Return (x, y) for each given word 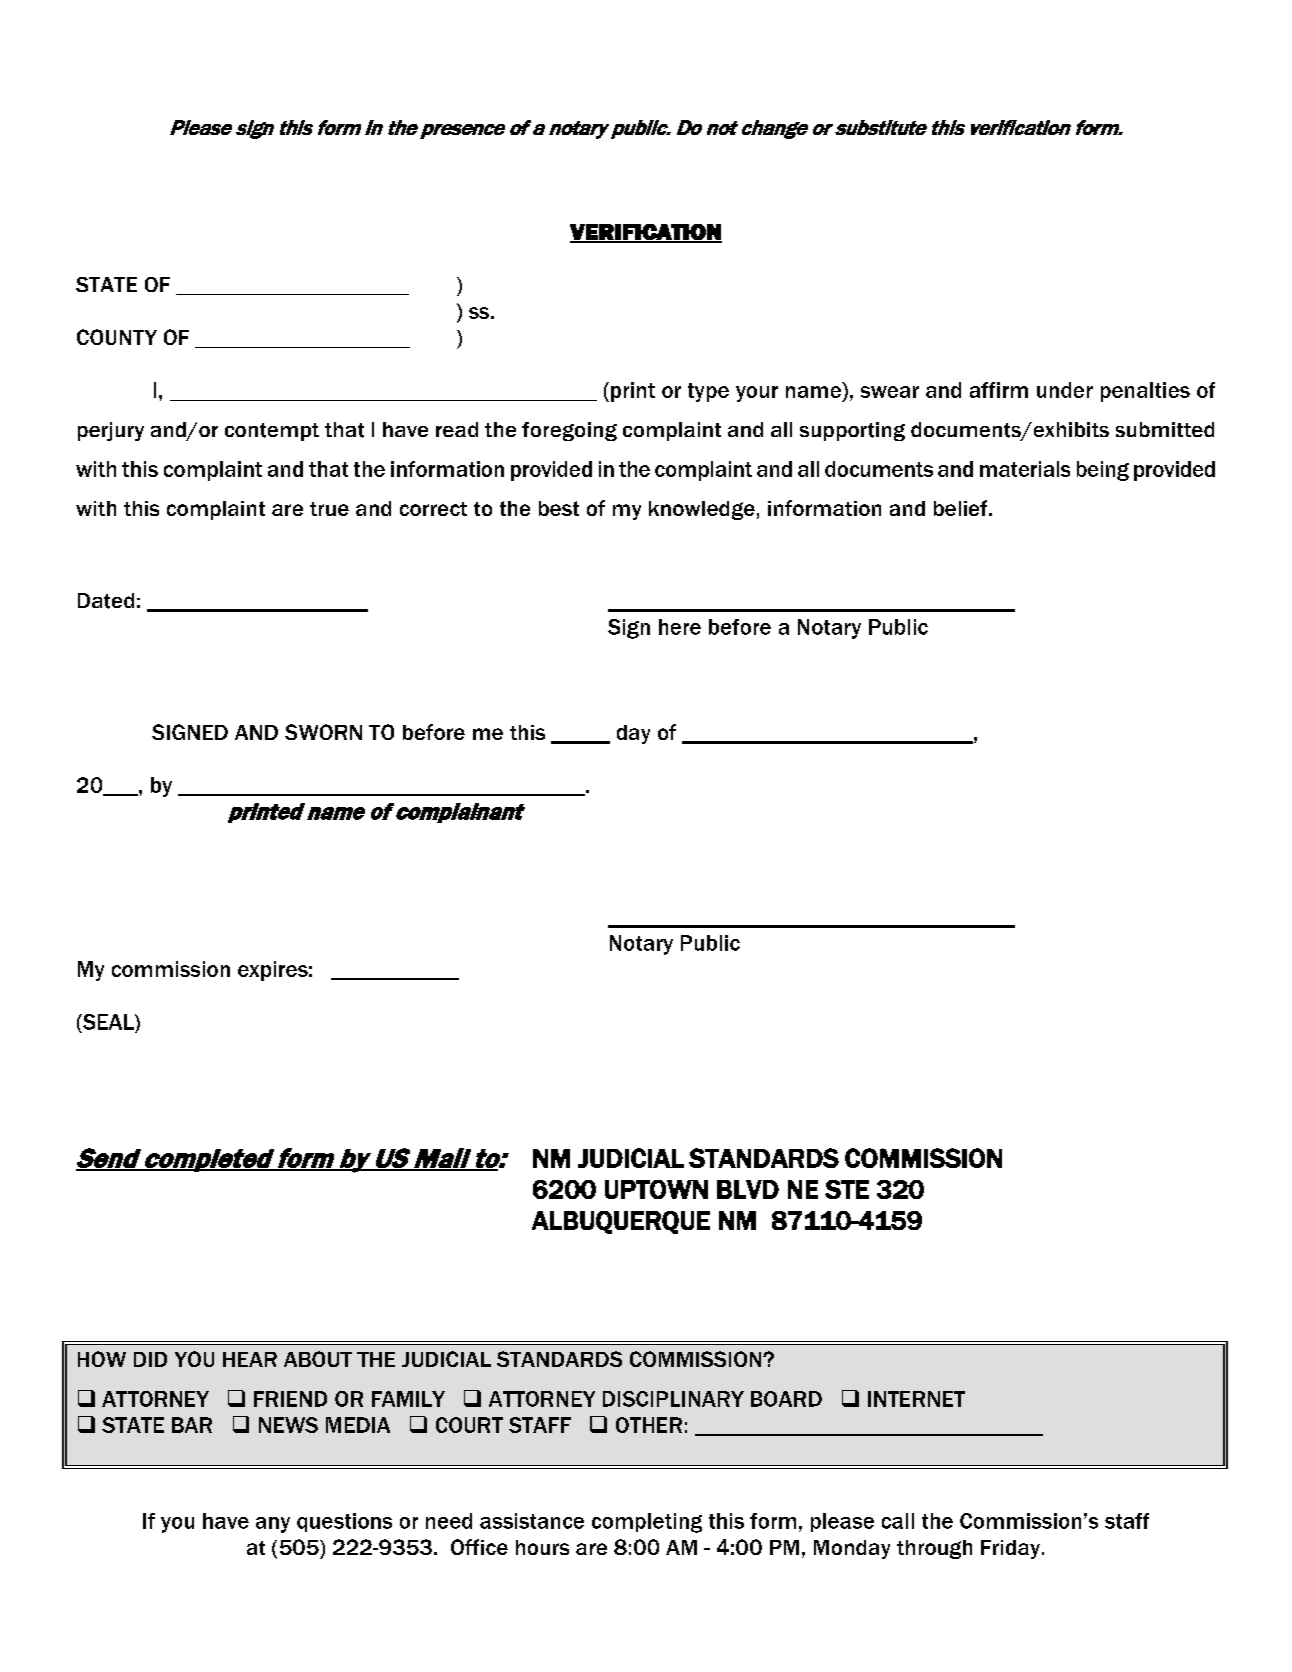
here (680, 627)
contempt (272, 432)
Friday (1010, 1549)
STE (847, 1189)
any (273, 1525)
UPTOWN (656, 1189)
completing (647, 1523)
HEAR (250, 1359)
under (1065, 390)
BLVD (748, 1189)
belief (962, 508)
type (708, 392)
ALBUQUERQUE (621, 1222)
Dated (106, 601)
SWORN (323, 732)
